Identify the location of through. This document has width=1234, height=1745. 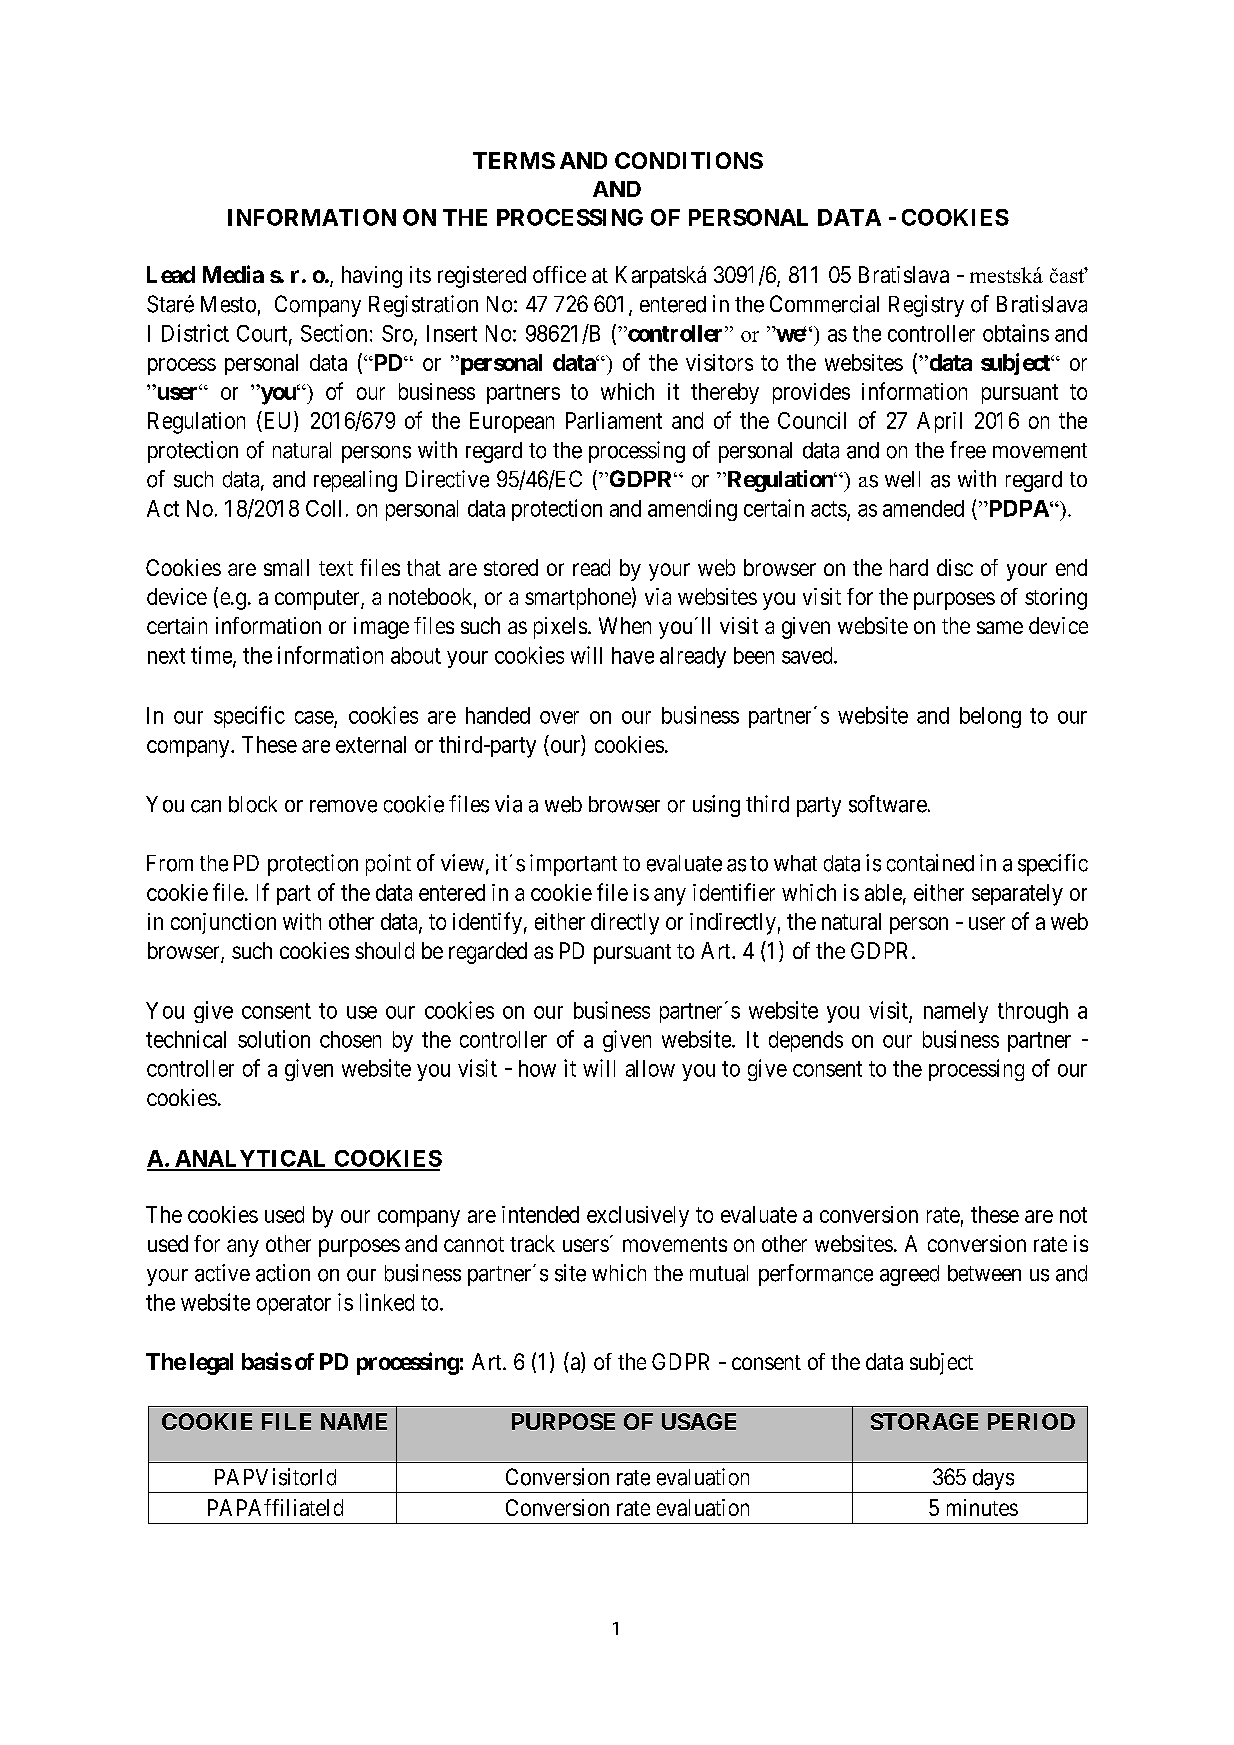
(1033, 1012).
